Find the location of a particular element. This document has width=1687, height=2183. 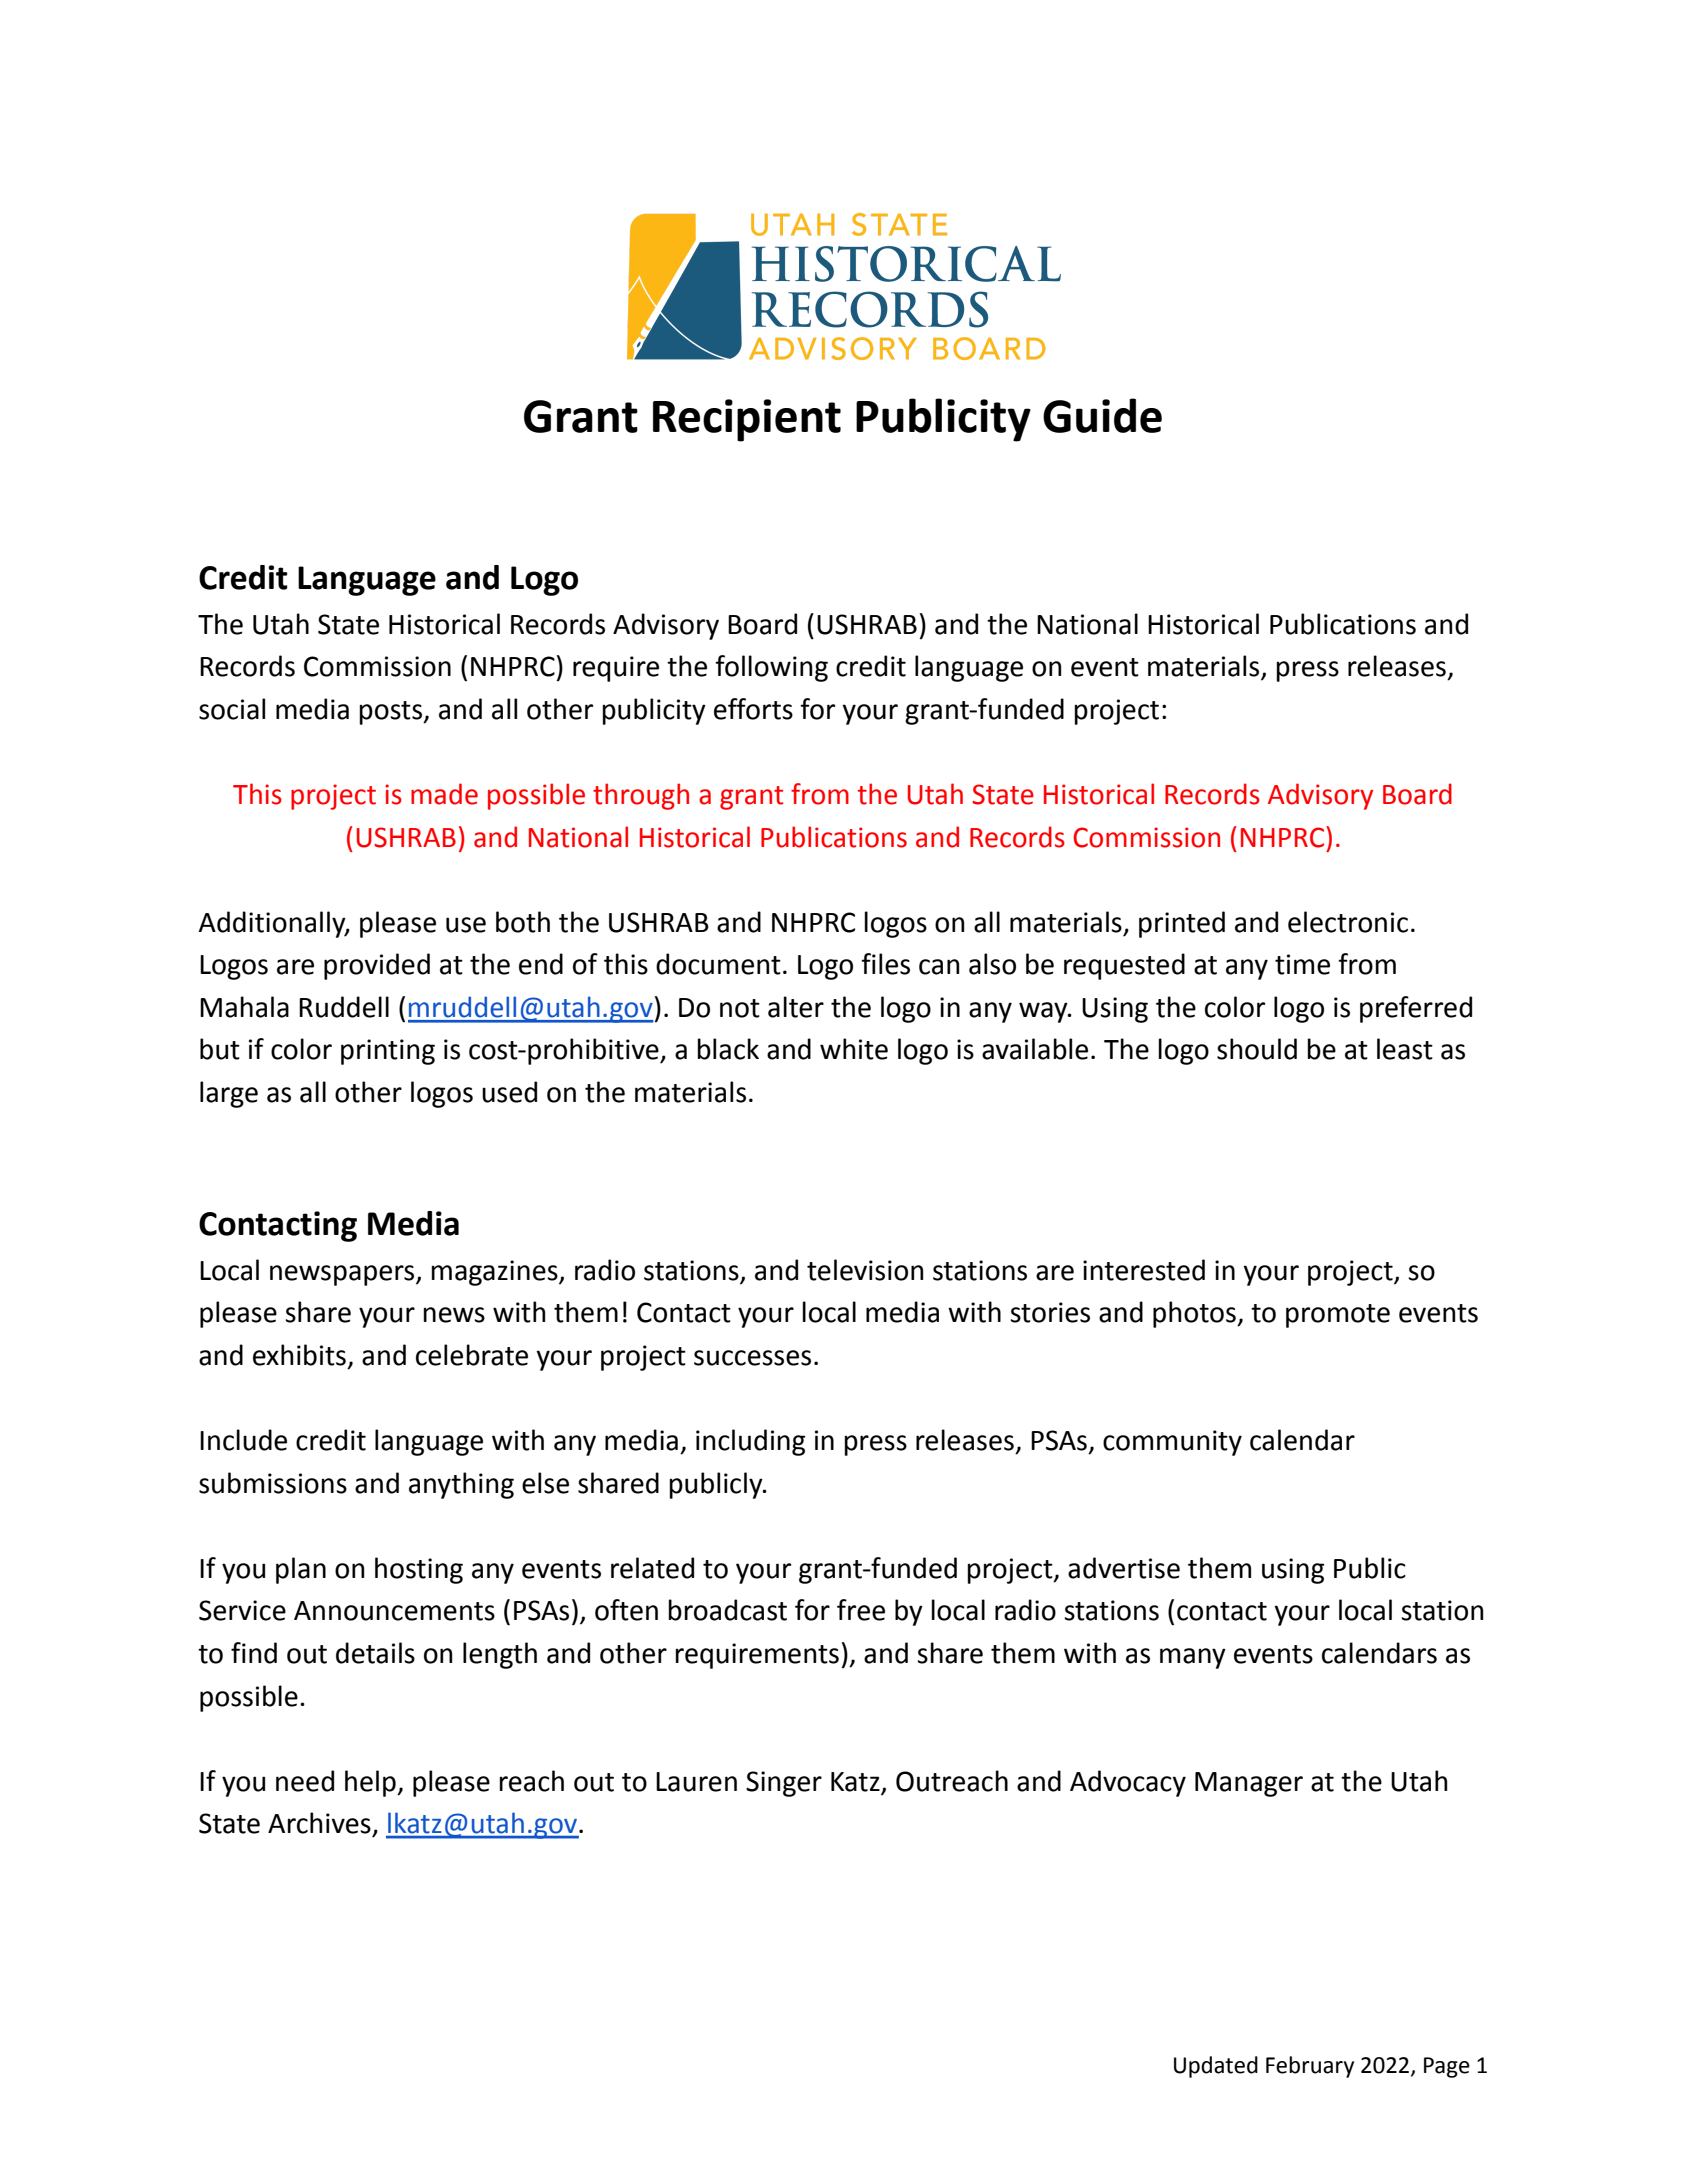

posts is located at coordinates (392, 713).
